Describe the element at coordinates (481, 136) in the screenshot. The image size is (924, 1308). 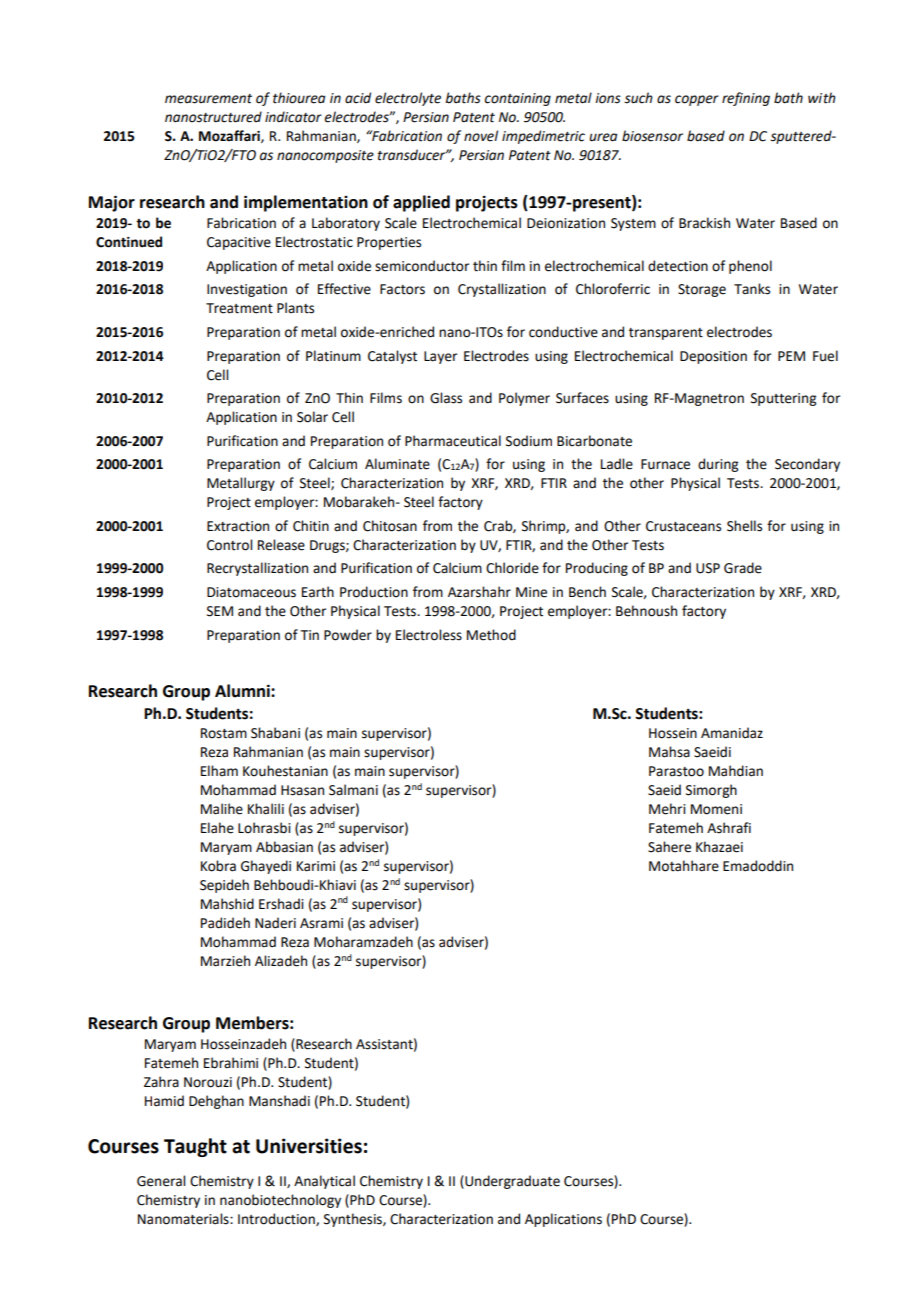
I see `novel` at that location.
